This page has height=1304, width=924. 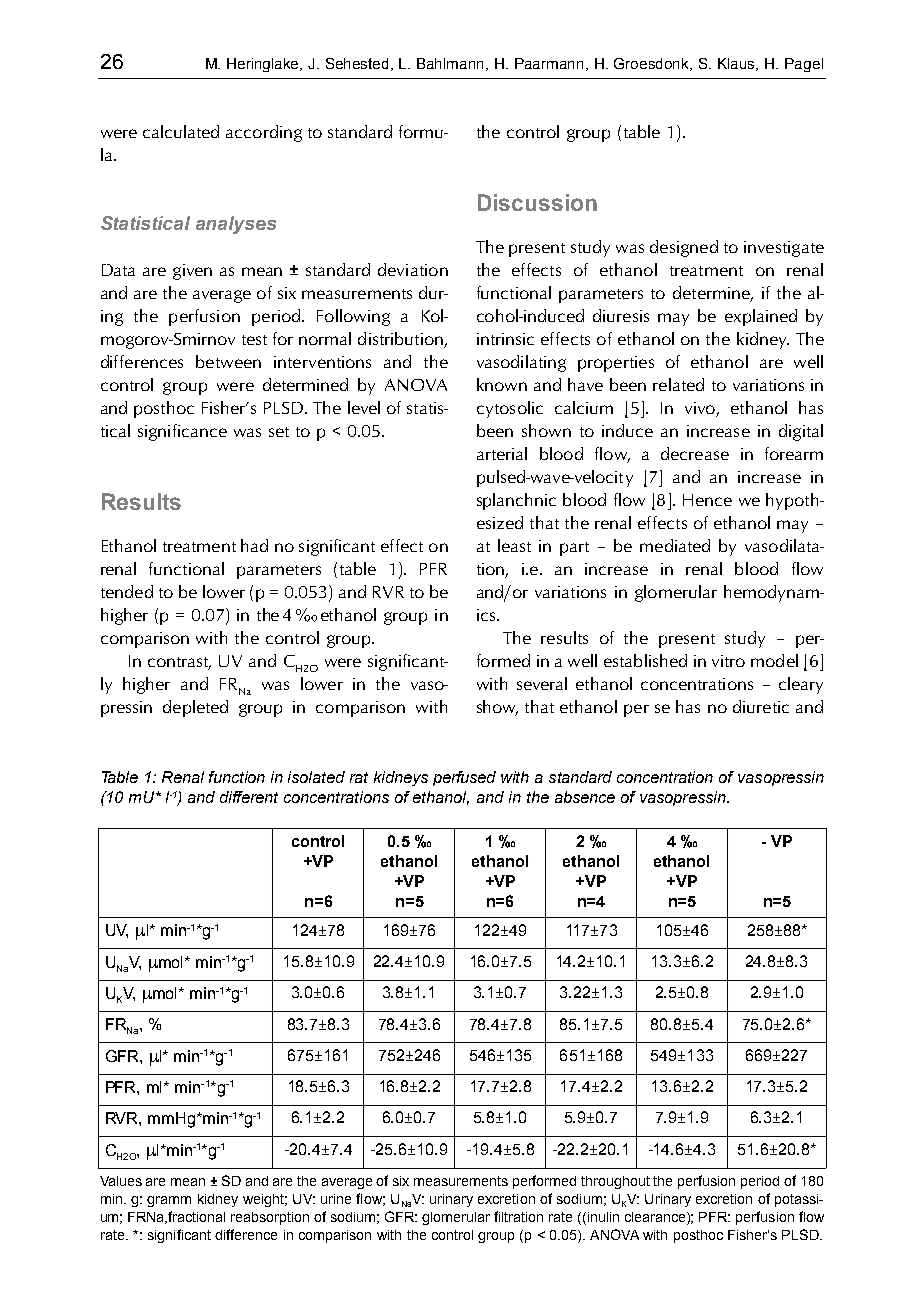 What do you see at coordinates (542, 683) in the page?
I see `several` at bounding box center [542, 683].
